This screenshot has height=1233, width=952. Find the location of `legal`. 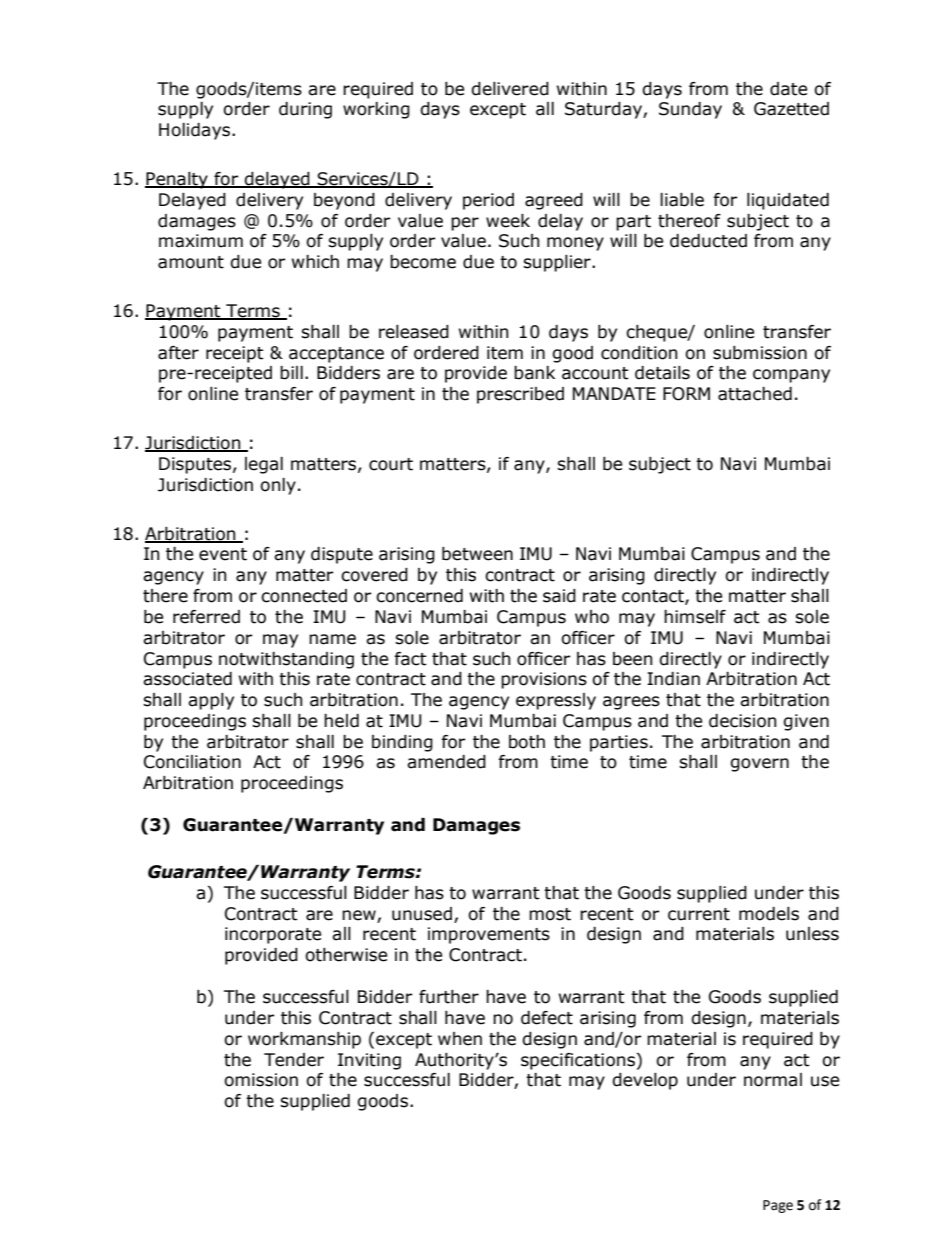

legal is located at coordinates (264, 465).
